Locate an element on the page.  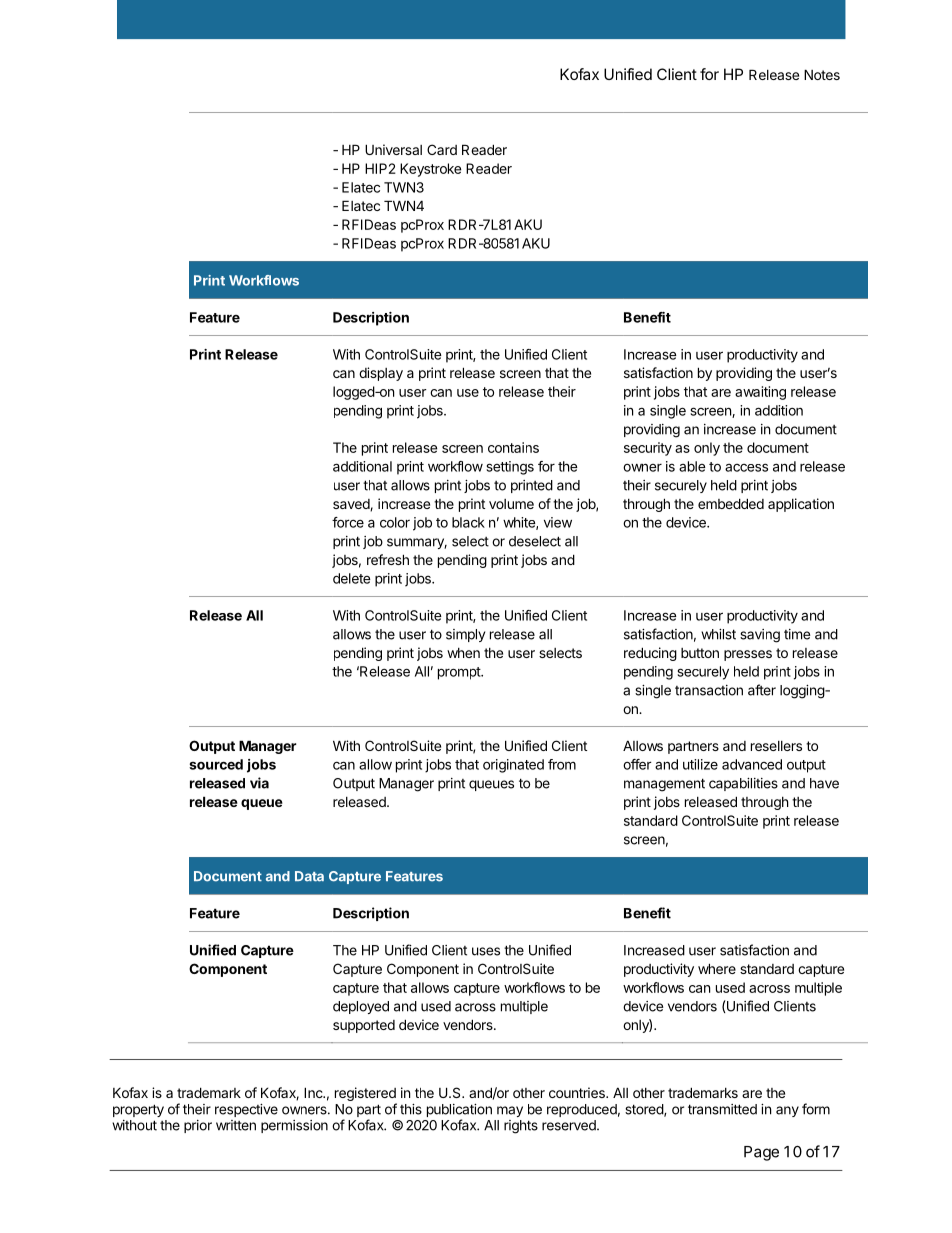
capabilities is located at coordinates (743, 784).
